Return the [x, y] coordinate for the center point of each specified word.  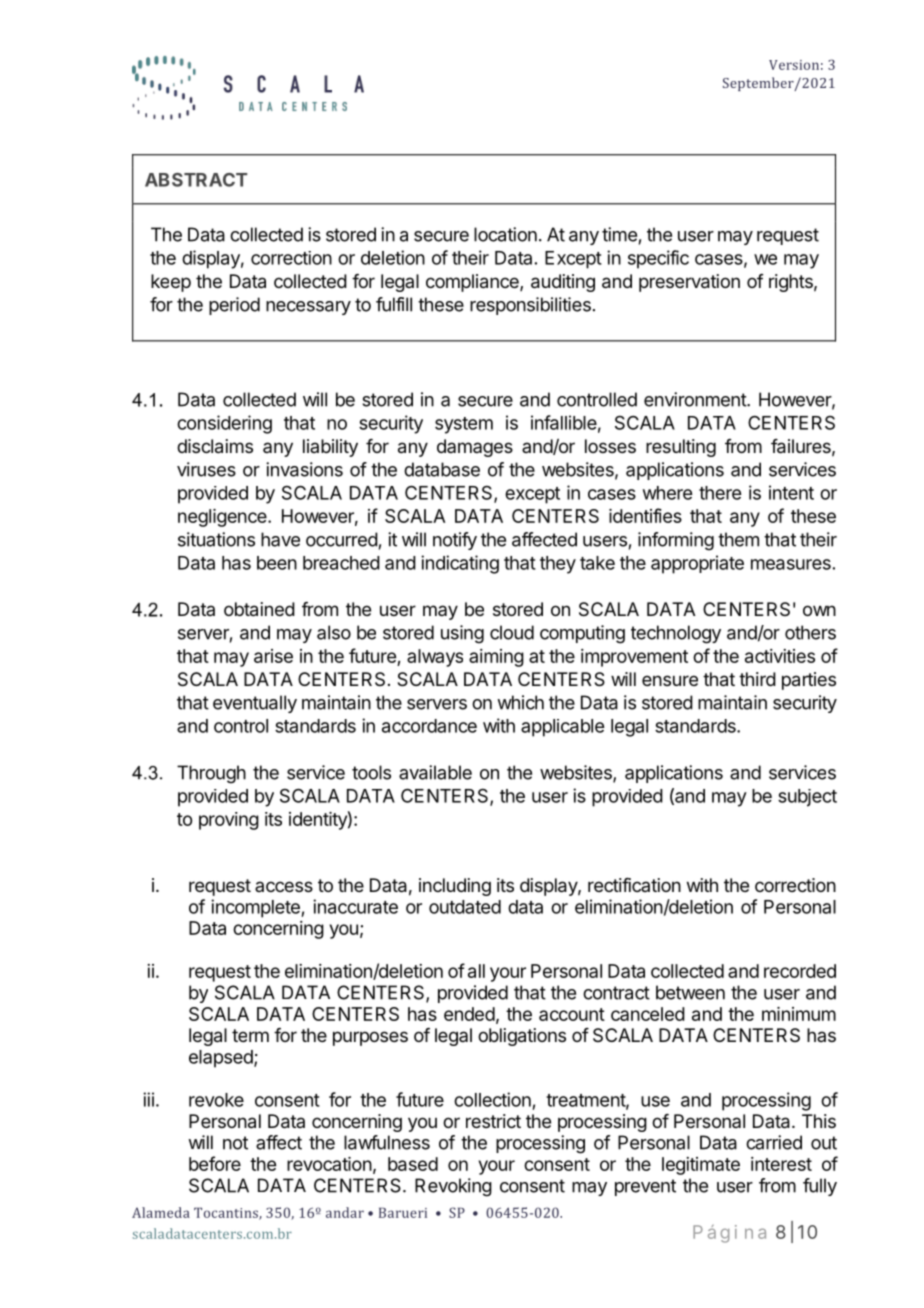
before [215, 1163]
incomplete [256, 908]
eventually [255, 704]
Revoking [453, 1187]
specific [658, 259]
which [520, 702]
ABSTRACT [196, 180]
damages [475, 448]
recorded [800, 971]
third [757, 679]
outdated [465, 907]
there [720, 493]
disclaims [215, 446]
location [505, 234]
